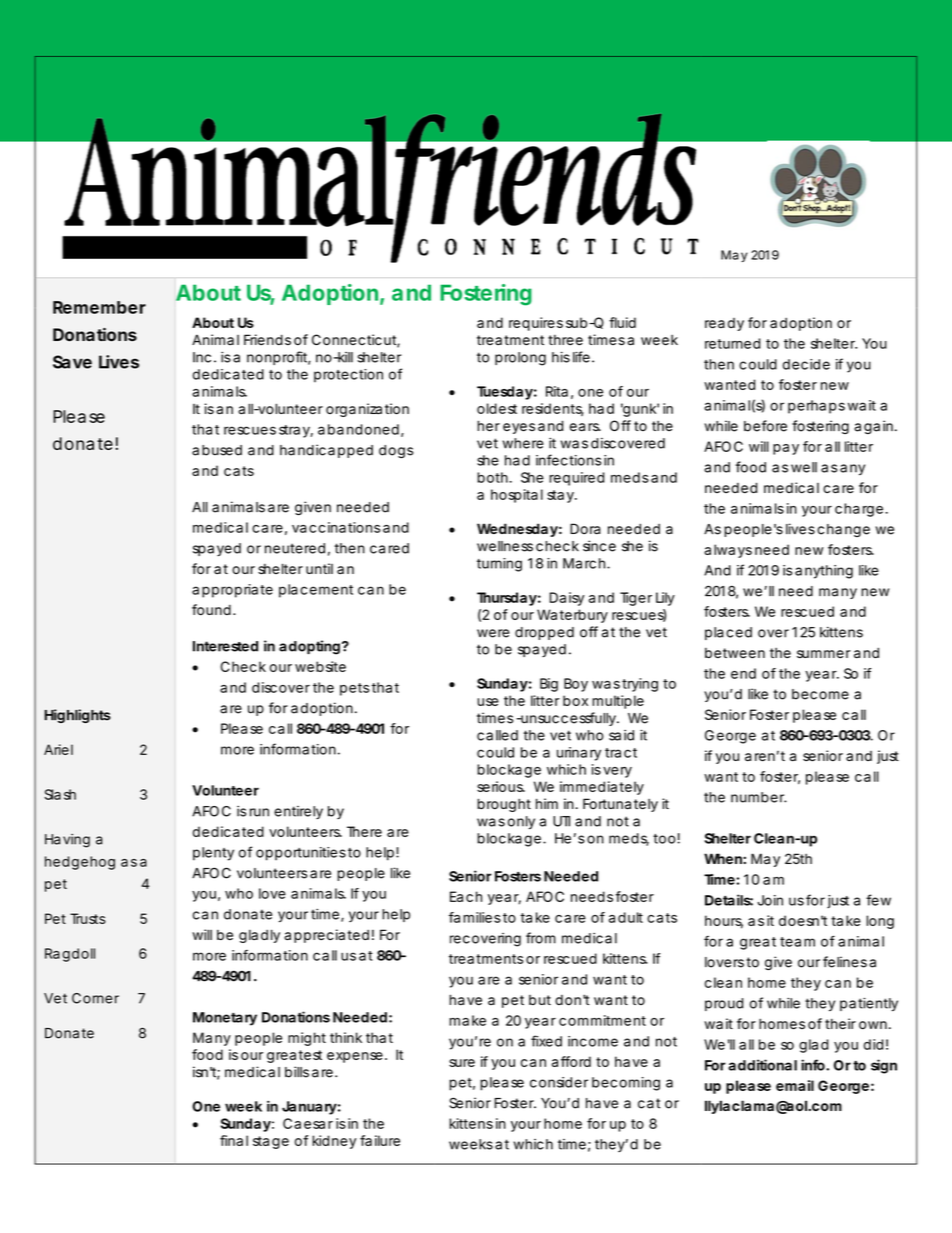  What do you see at coordinates (99, 307) in the image?
I see `Remember` at bounding box center [99, 307].
